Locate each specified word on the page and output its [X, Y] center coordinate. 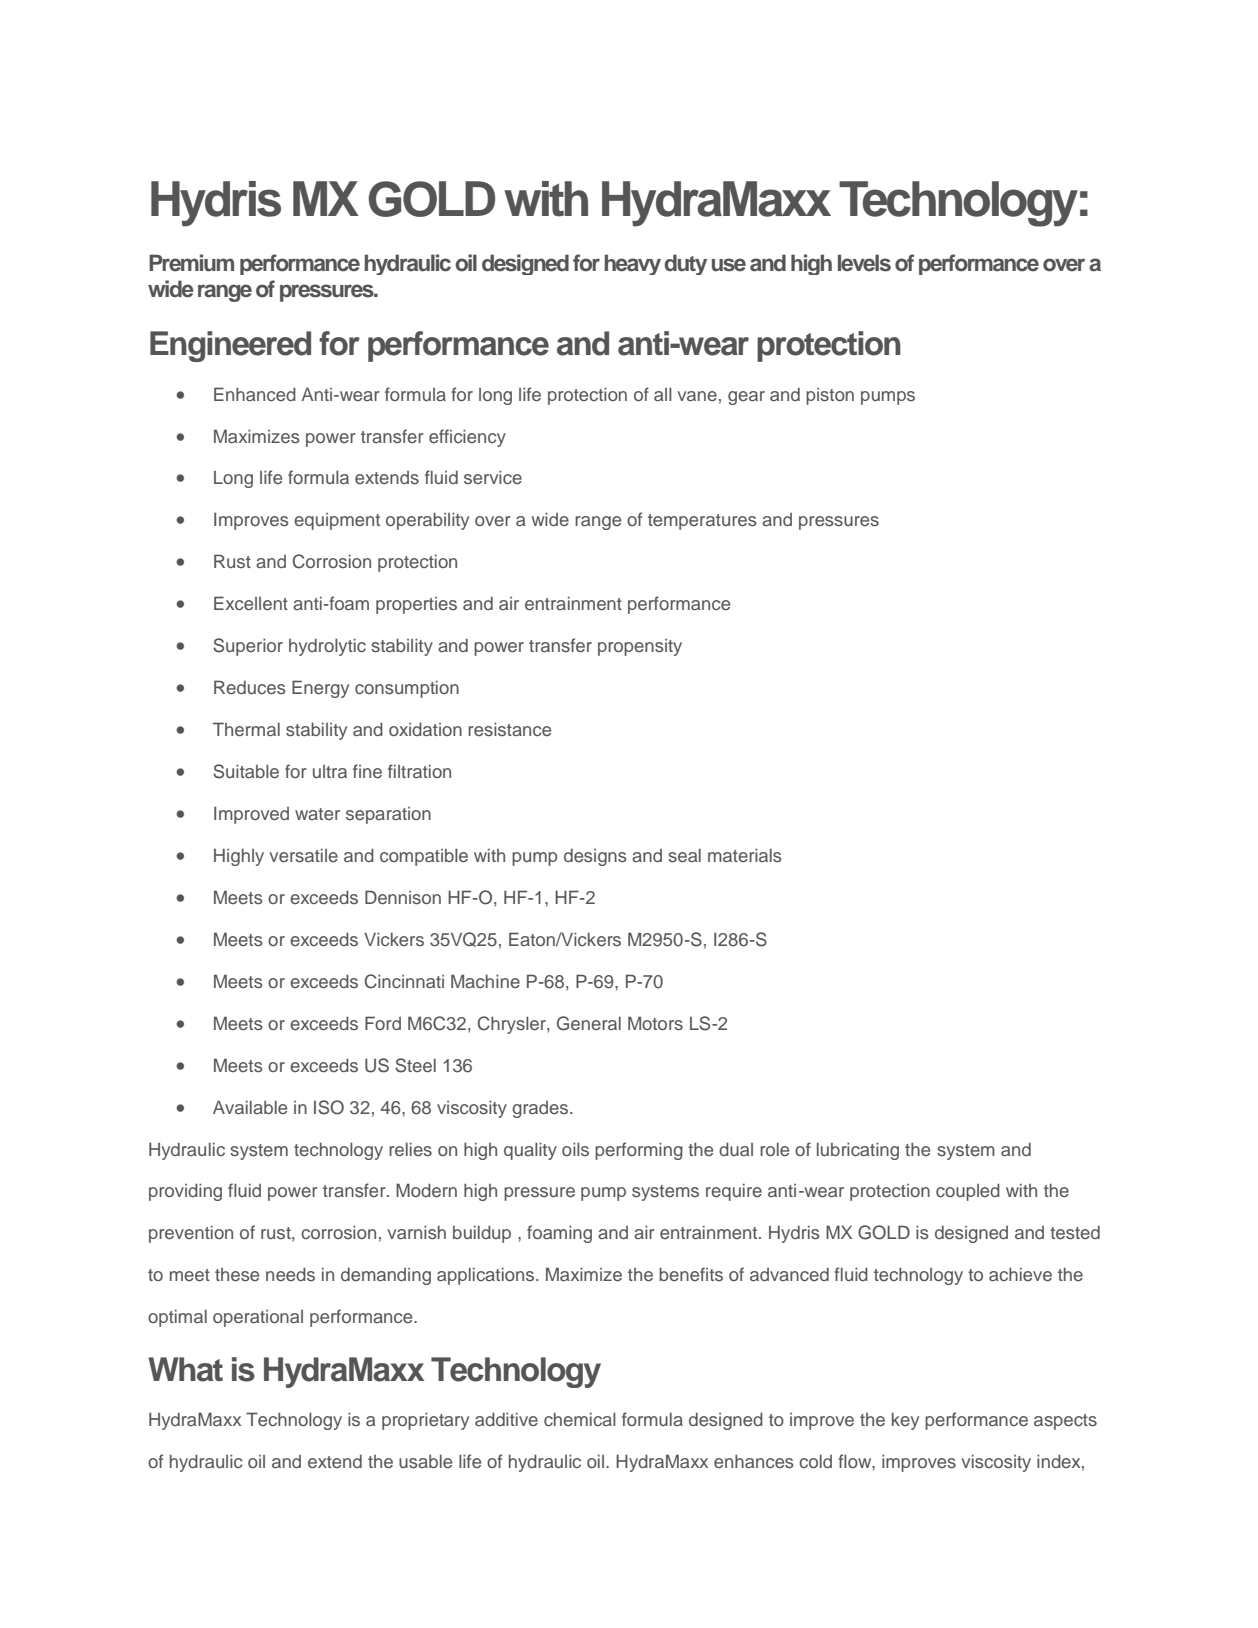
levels [864, 263]
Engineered [230, 346]
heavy [632, 264]
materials [745, 855]
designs [595, 857]
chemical [580, 1419]
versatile [303, 855]
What [185, 1369]
